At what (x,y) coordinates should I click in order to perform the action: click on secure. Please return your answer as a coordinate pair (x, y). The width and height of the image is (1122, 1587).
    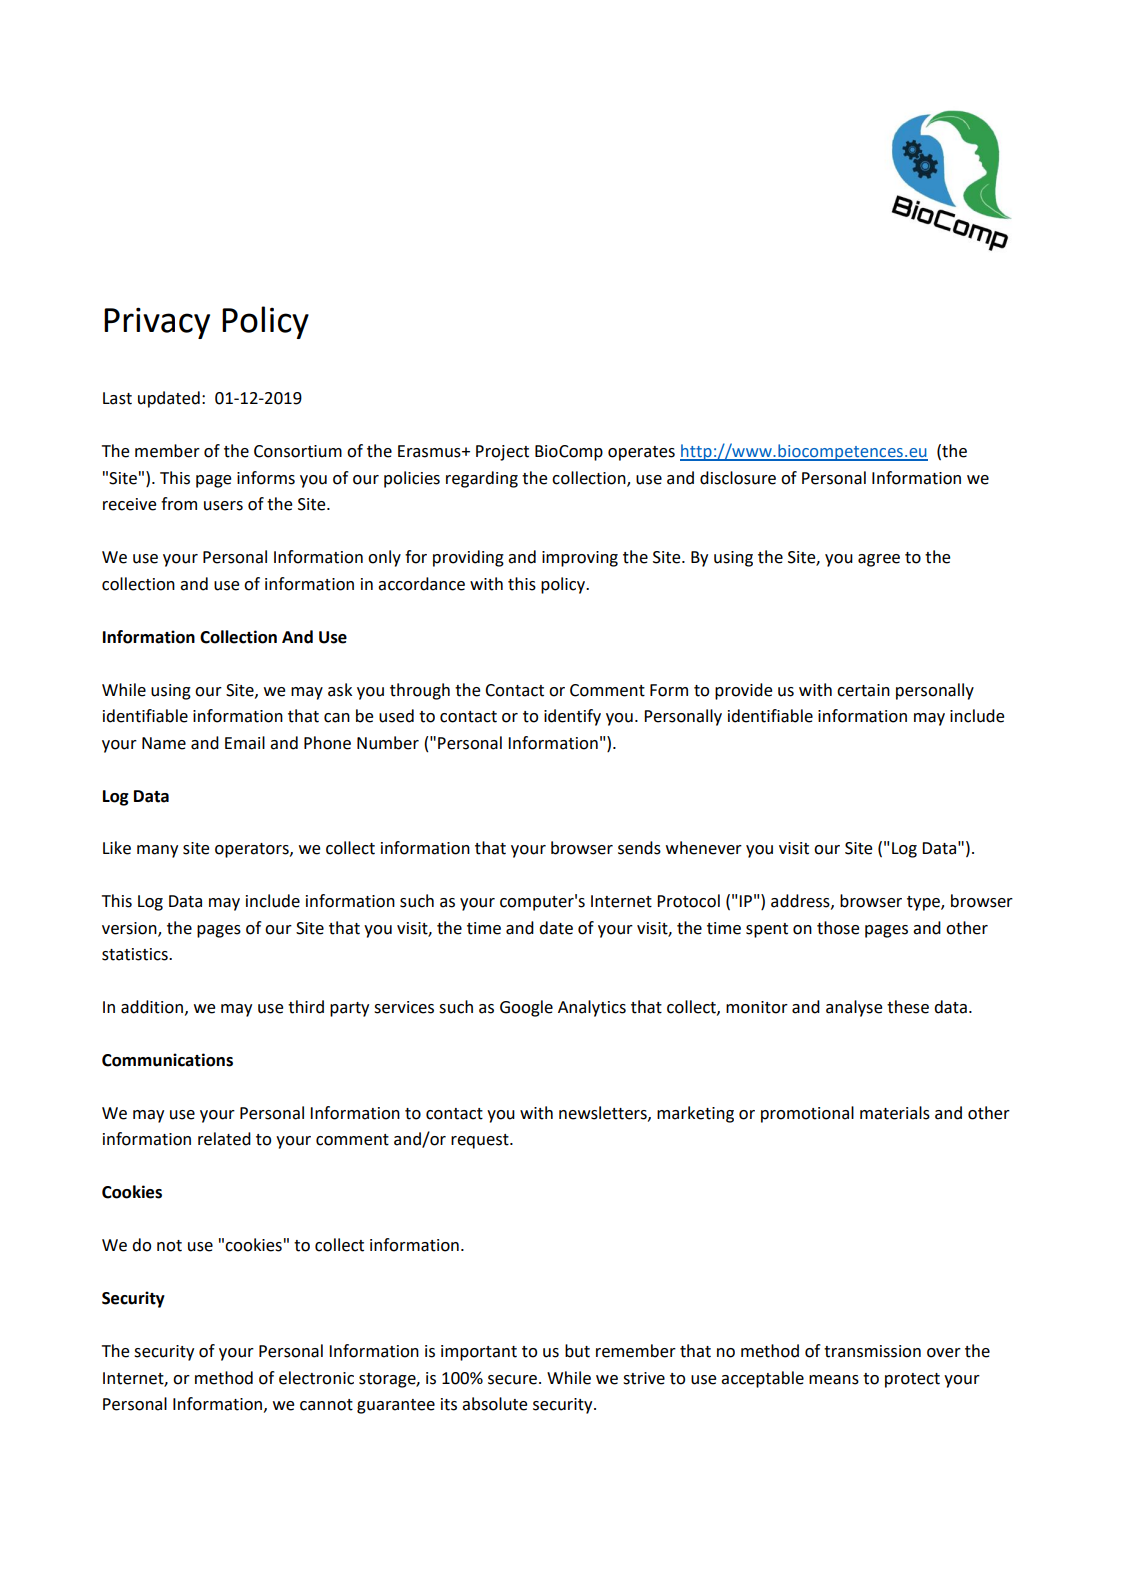
    Looking at the image, I should click on (514, 1380).
